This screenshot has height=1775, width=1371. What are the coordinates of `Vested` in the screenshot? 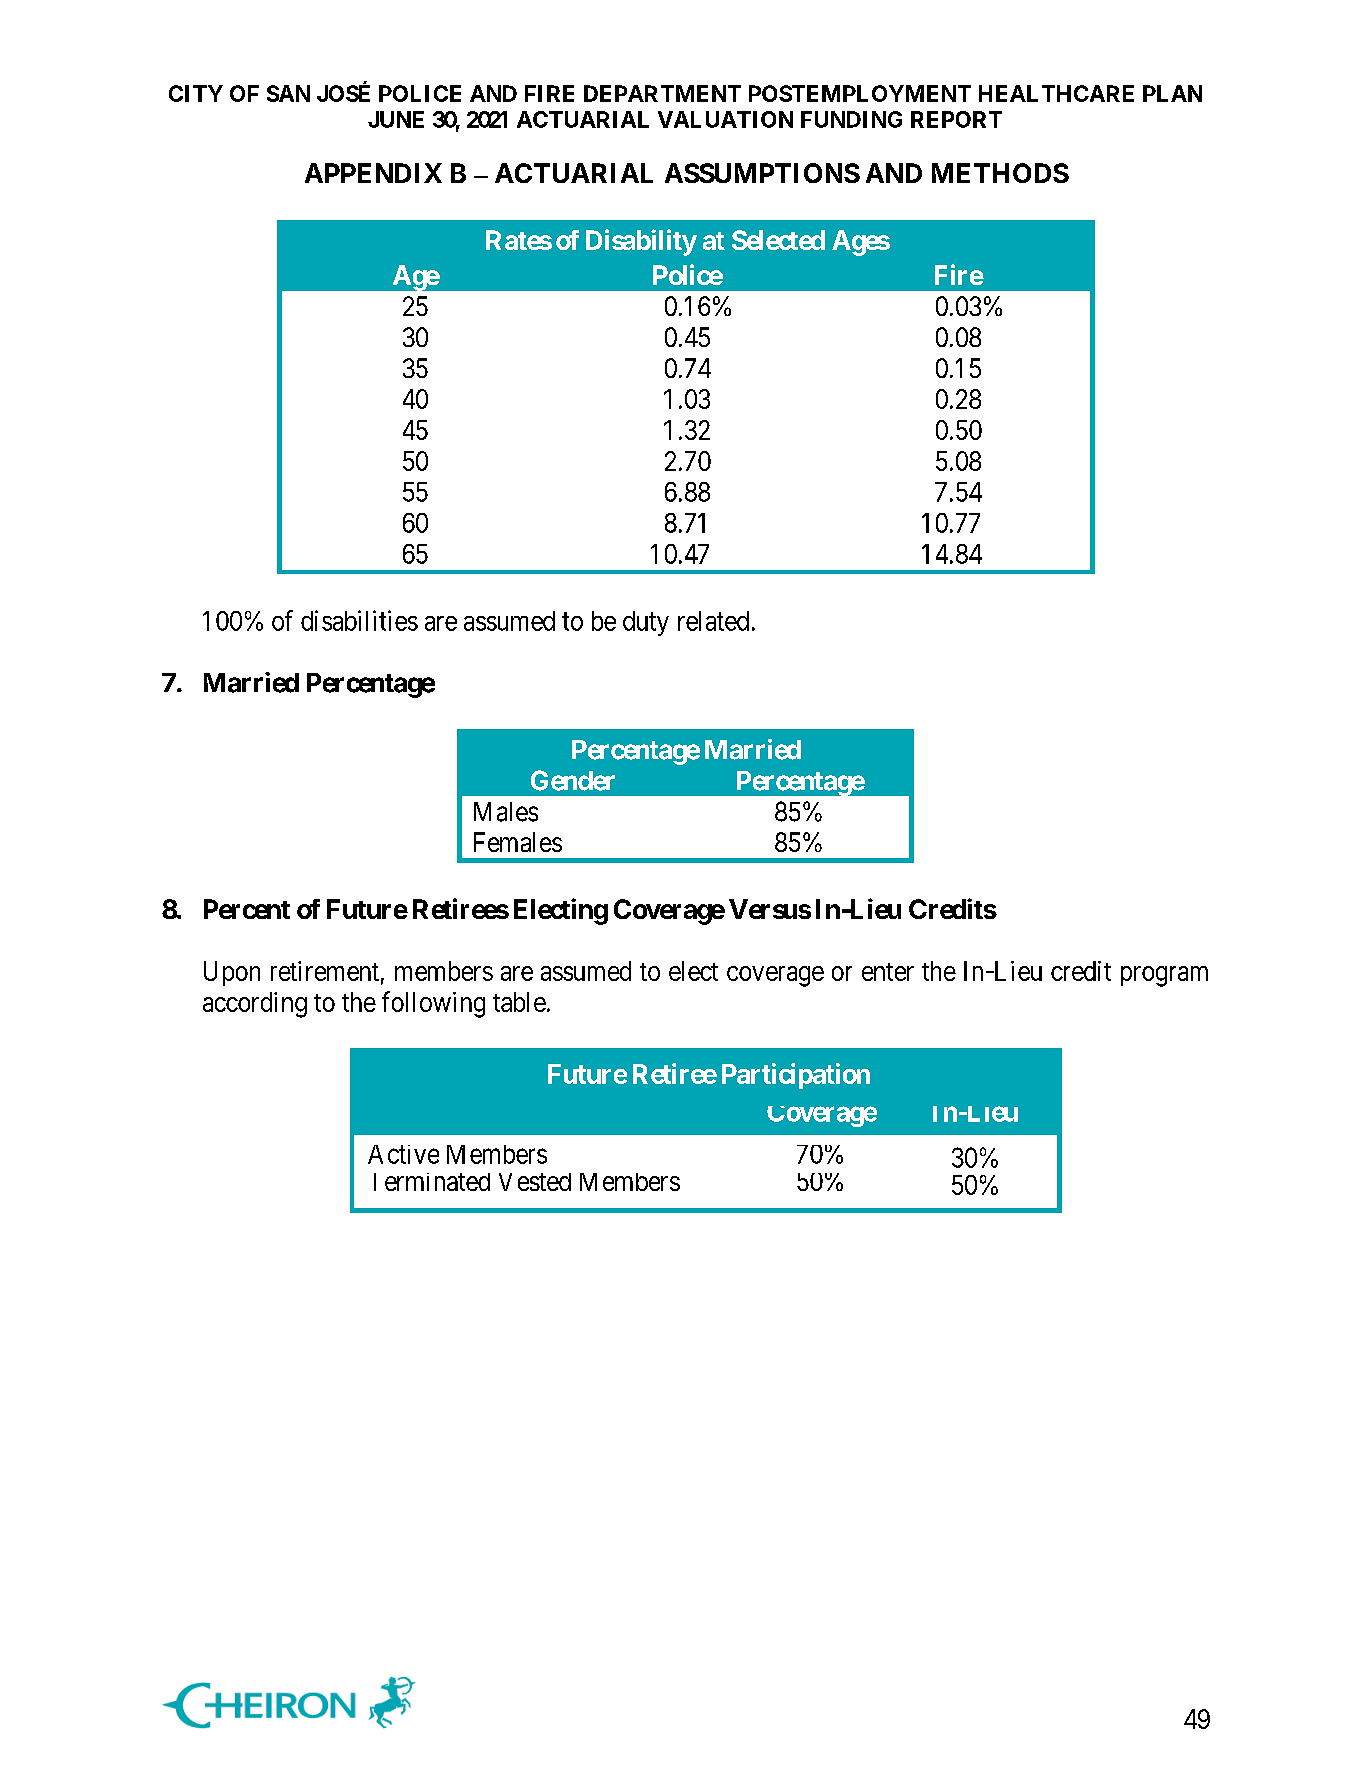 It's located at (535, 1182).
